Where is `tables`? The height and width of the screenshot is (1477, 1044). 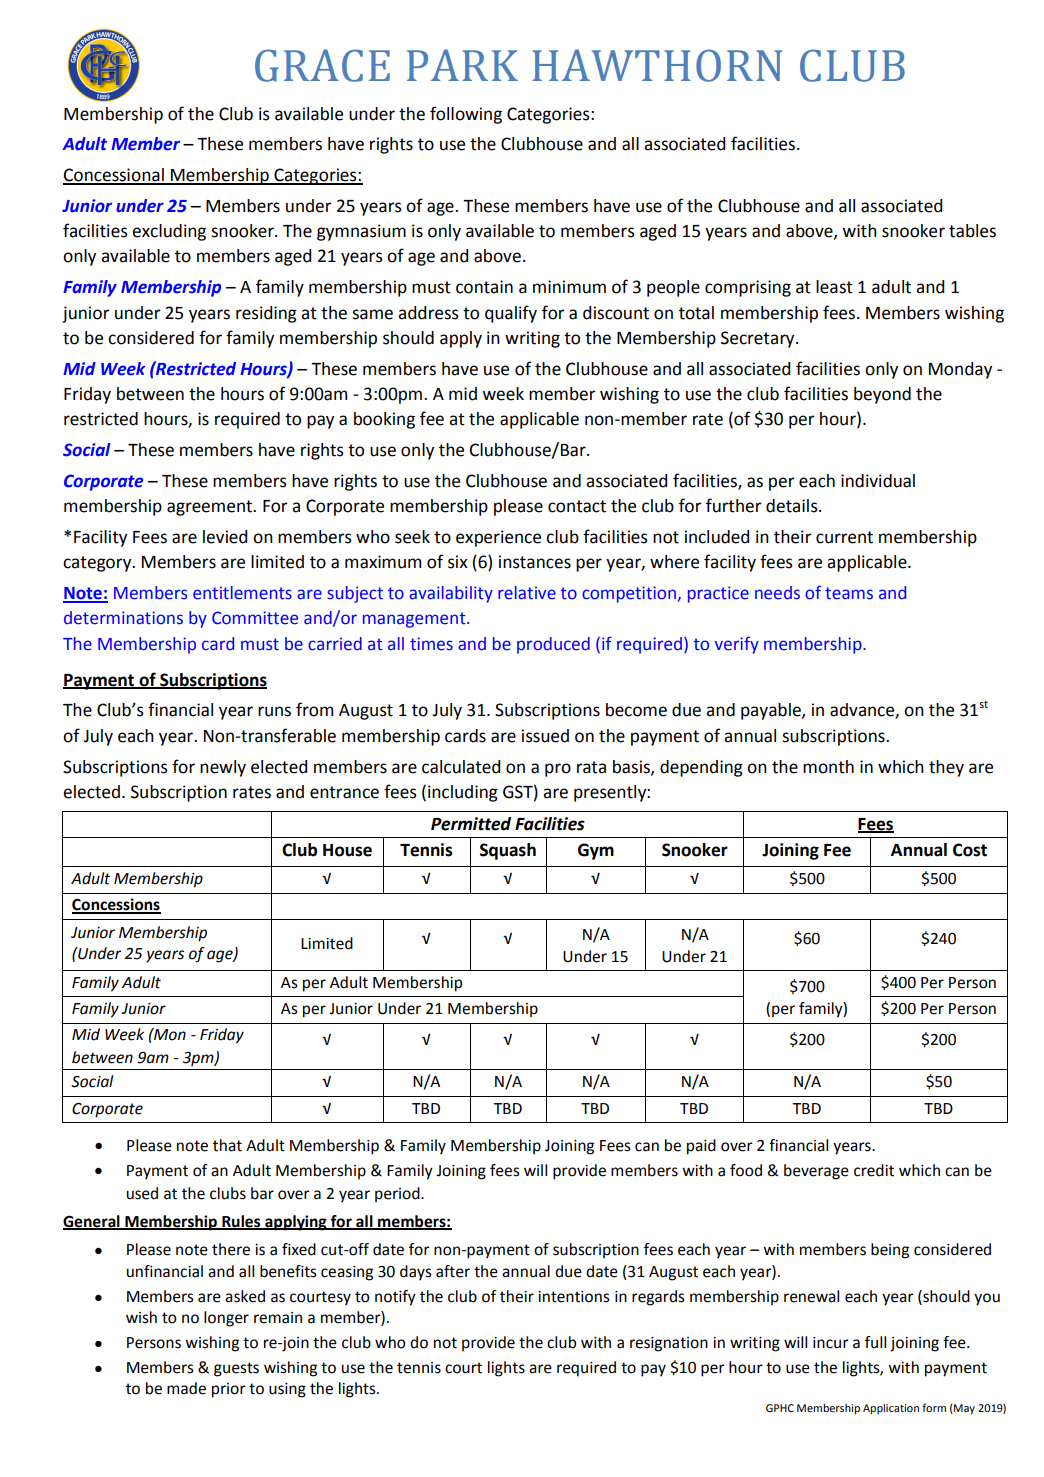
tables is located at coordinates (972, 231).
